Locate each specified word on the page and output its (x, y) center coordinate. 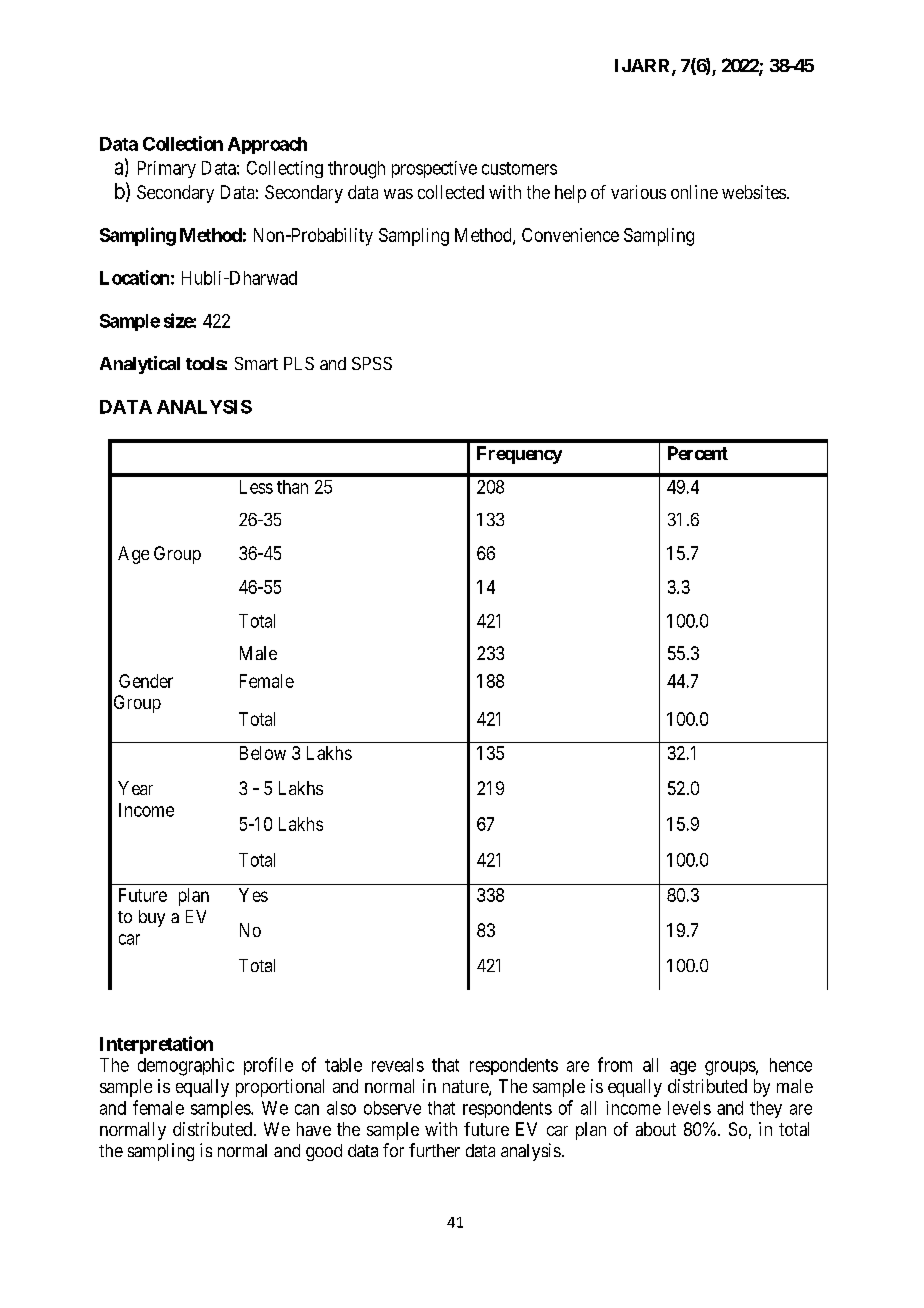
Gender (146, 681)
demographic (186, 1067)
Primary (167, 169)
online (694, 192)
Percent (698, 453)
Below (263, 753)
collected (451, 192)
